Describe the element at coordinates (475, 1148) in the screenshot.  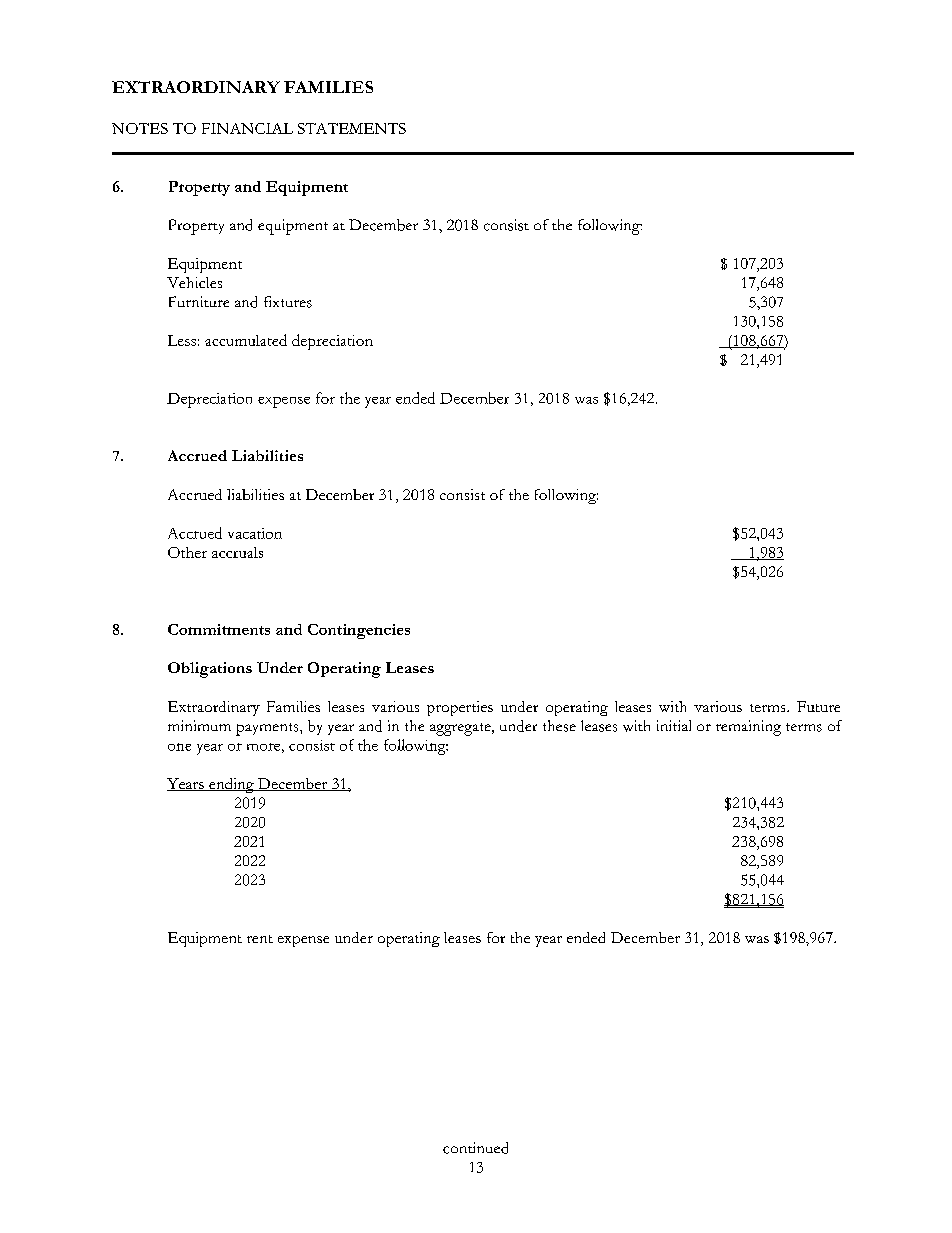
I see `continued` at that location.
